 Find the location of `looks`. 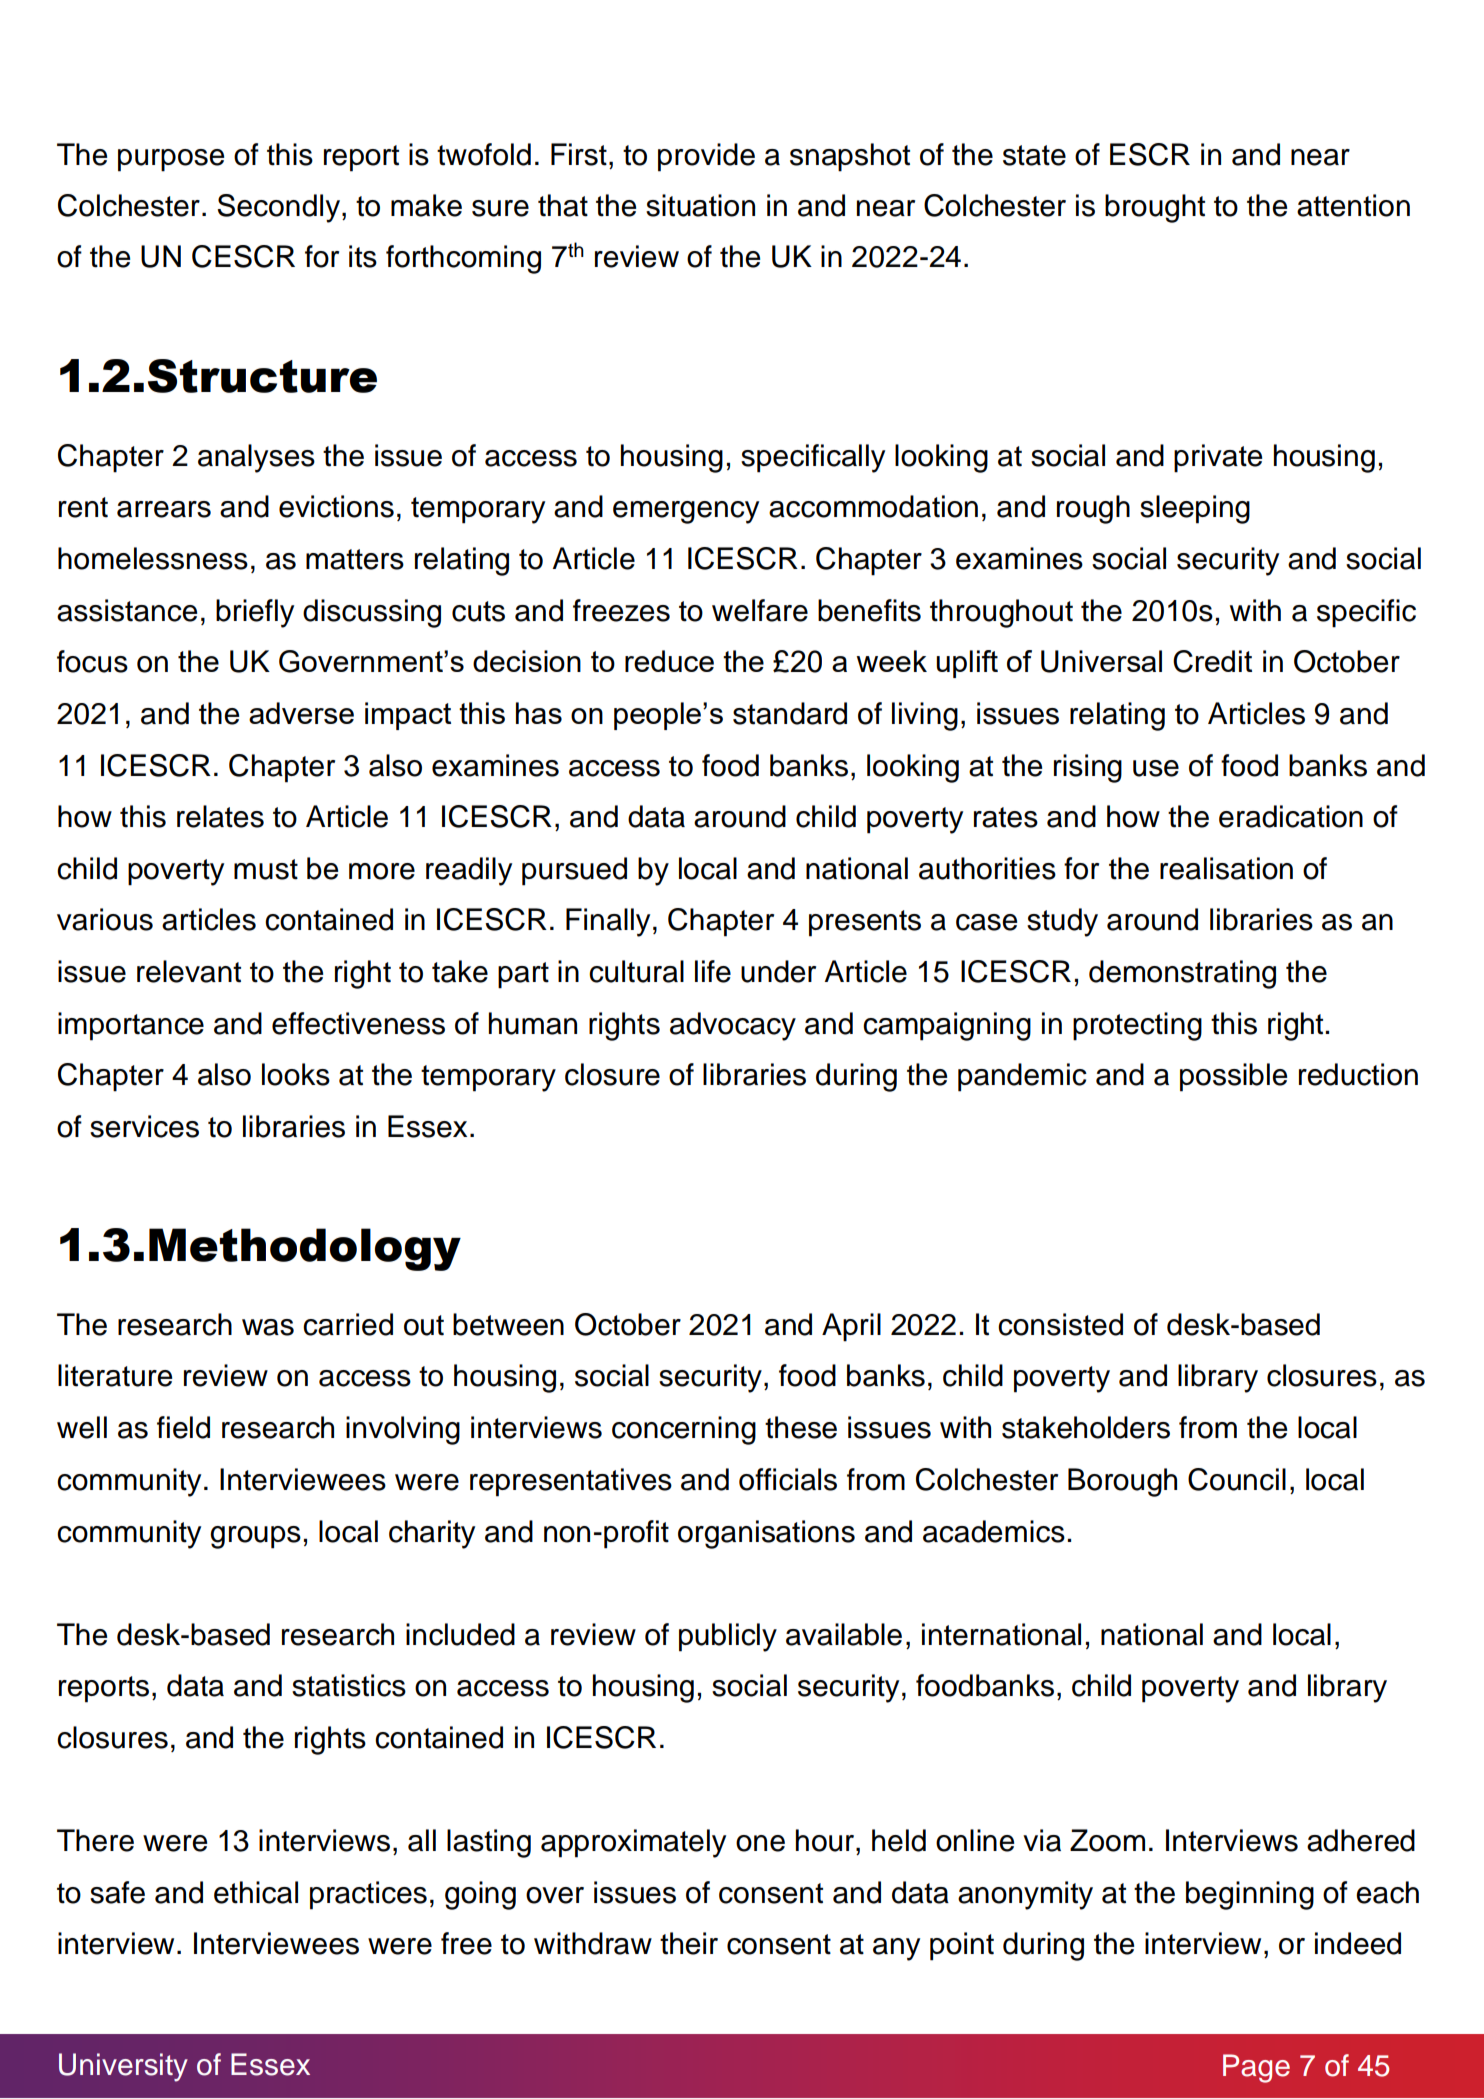

looks is located at coordinates (296, 1074).
